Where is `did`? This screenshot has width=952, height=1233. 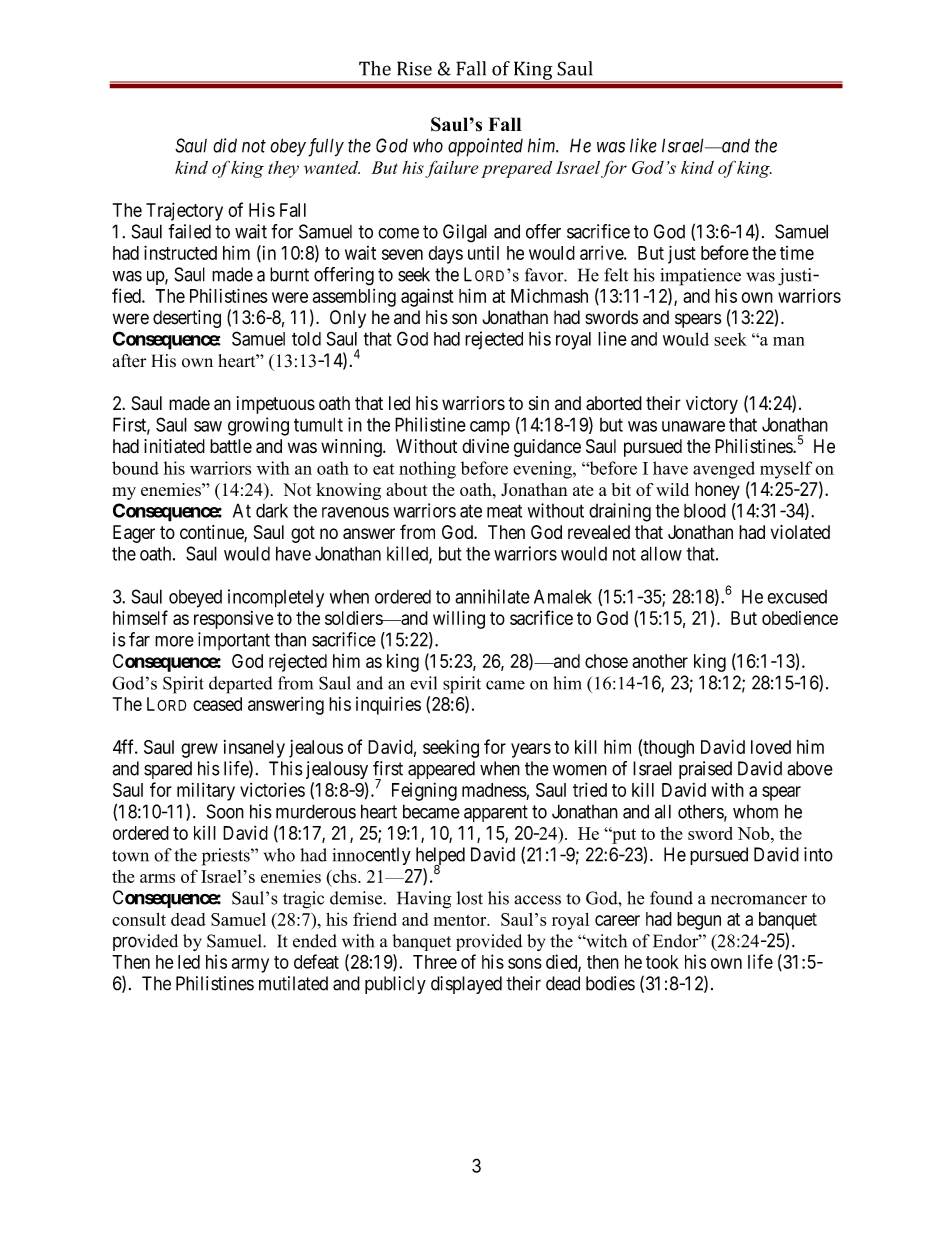 did is located at coordinates (225, 145).
